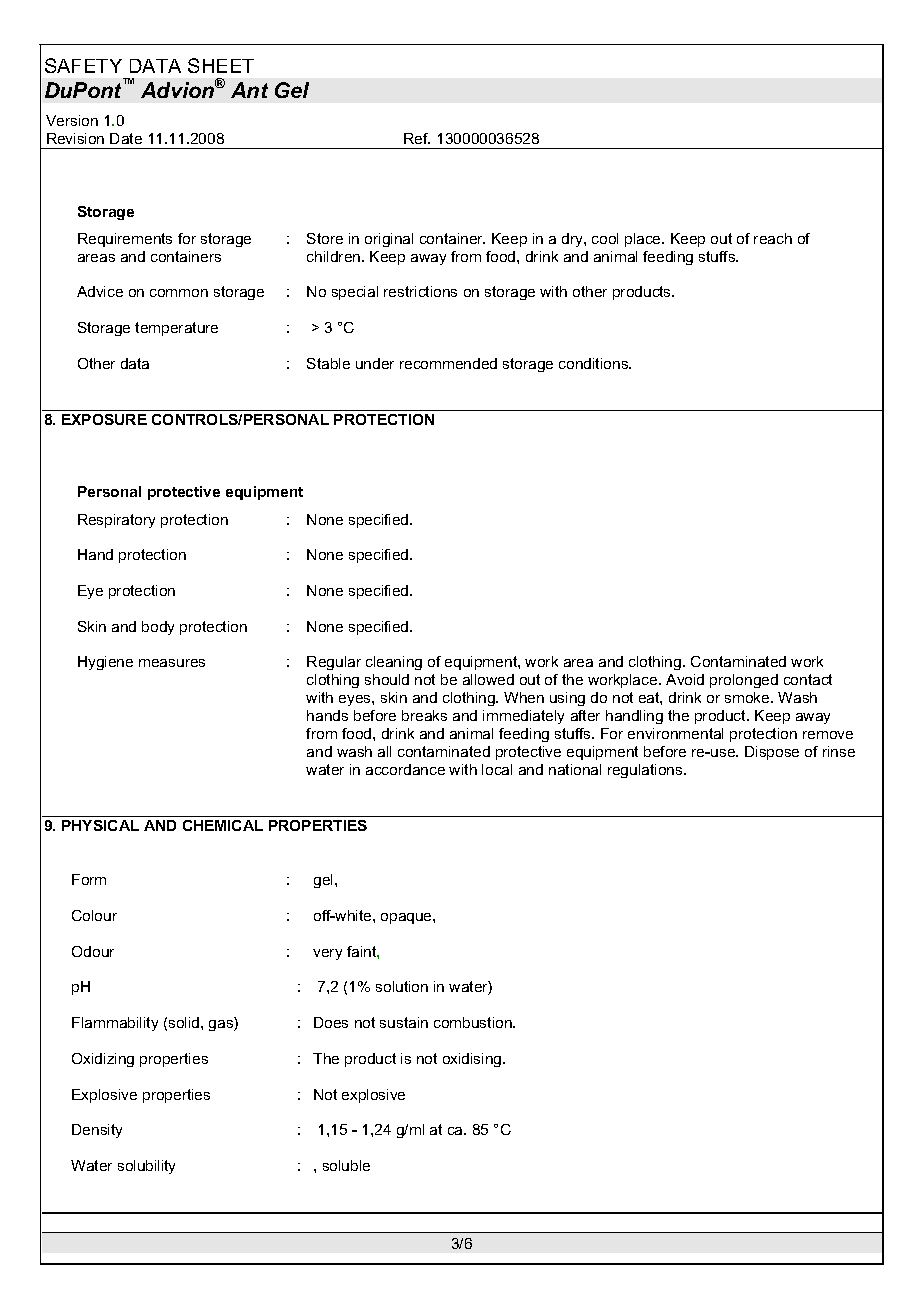  Describe the element at coordinates (176, 329) in the screenshot. I see `temperature` at that location.
